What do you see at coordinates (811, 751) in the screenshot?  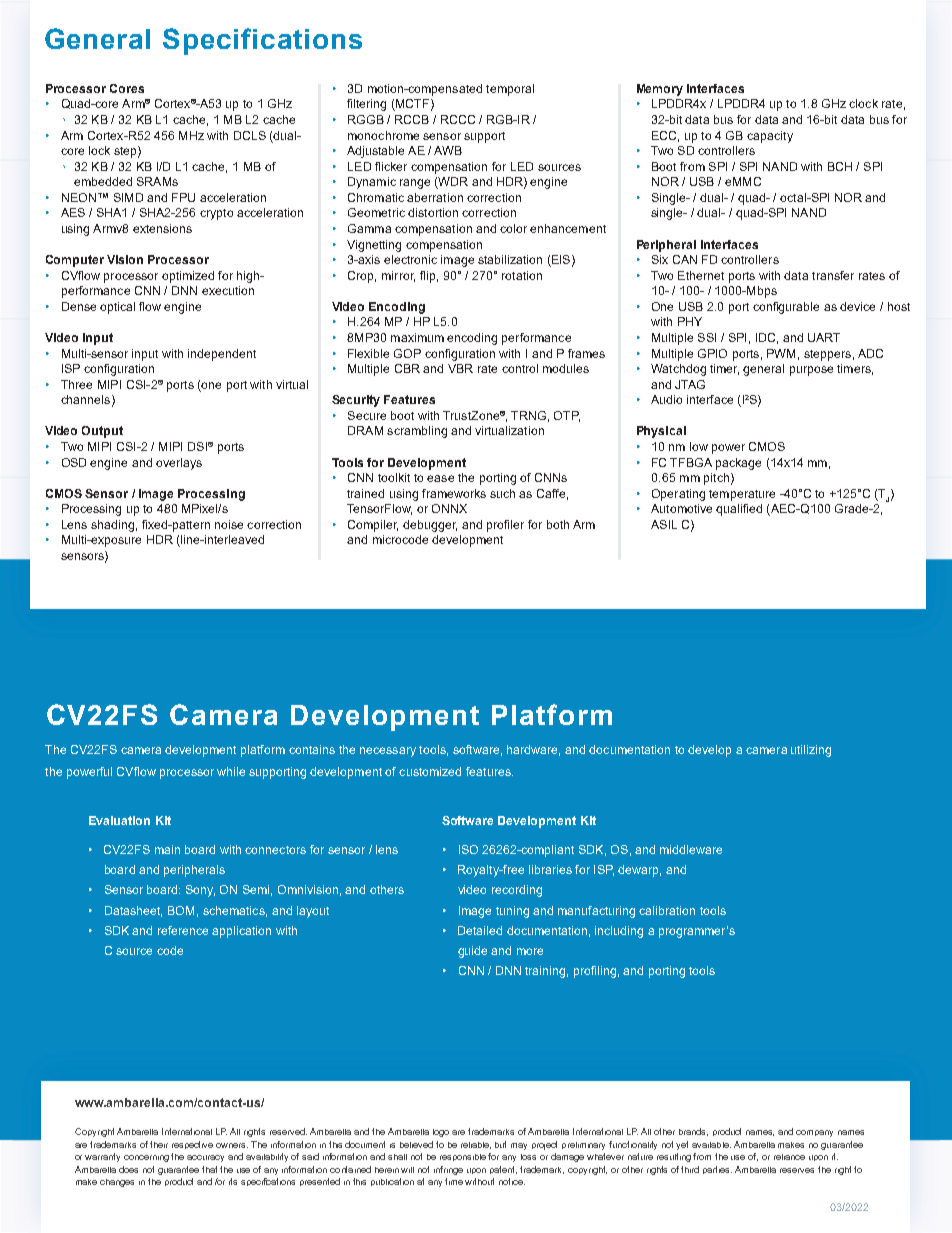 I see `utilizing` at bounding box center [811, 751].
